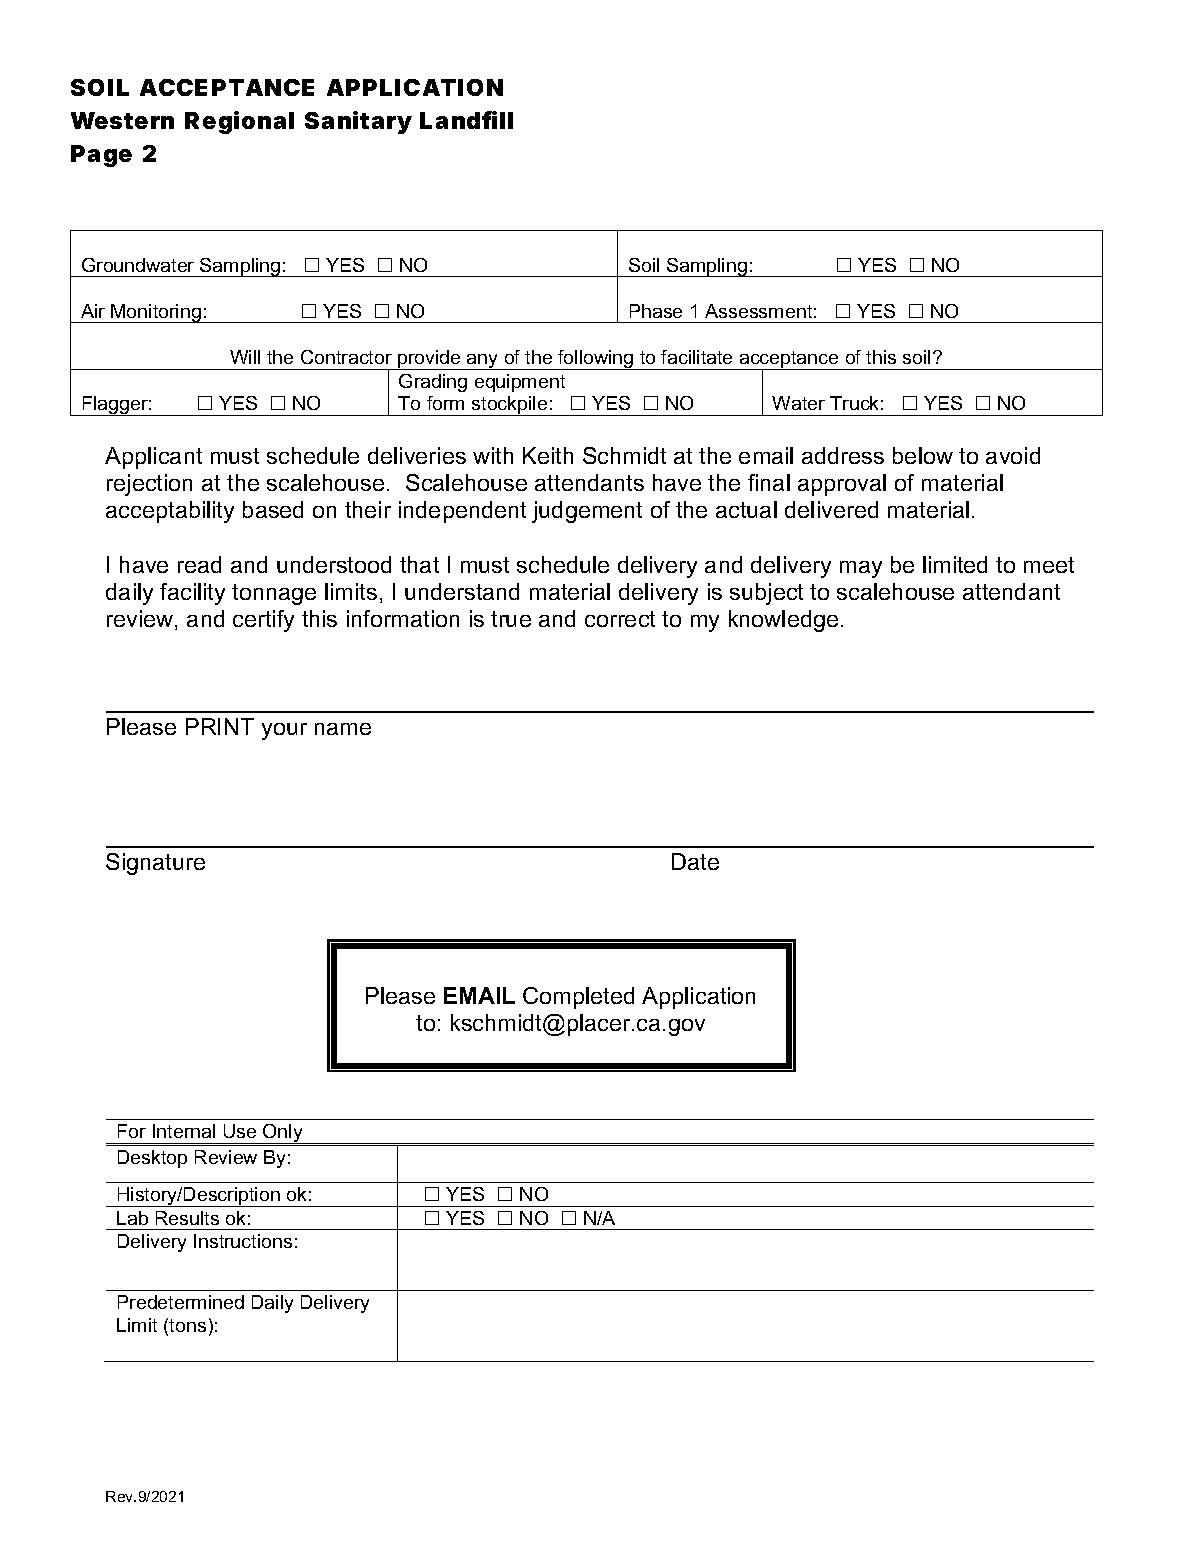 This page has height=1553, width=1200. Describe the element at coordinates (239, 122) in the page. I see `Regional` at that location.
